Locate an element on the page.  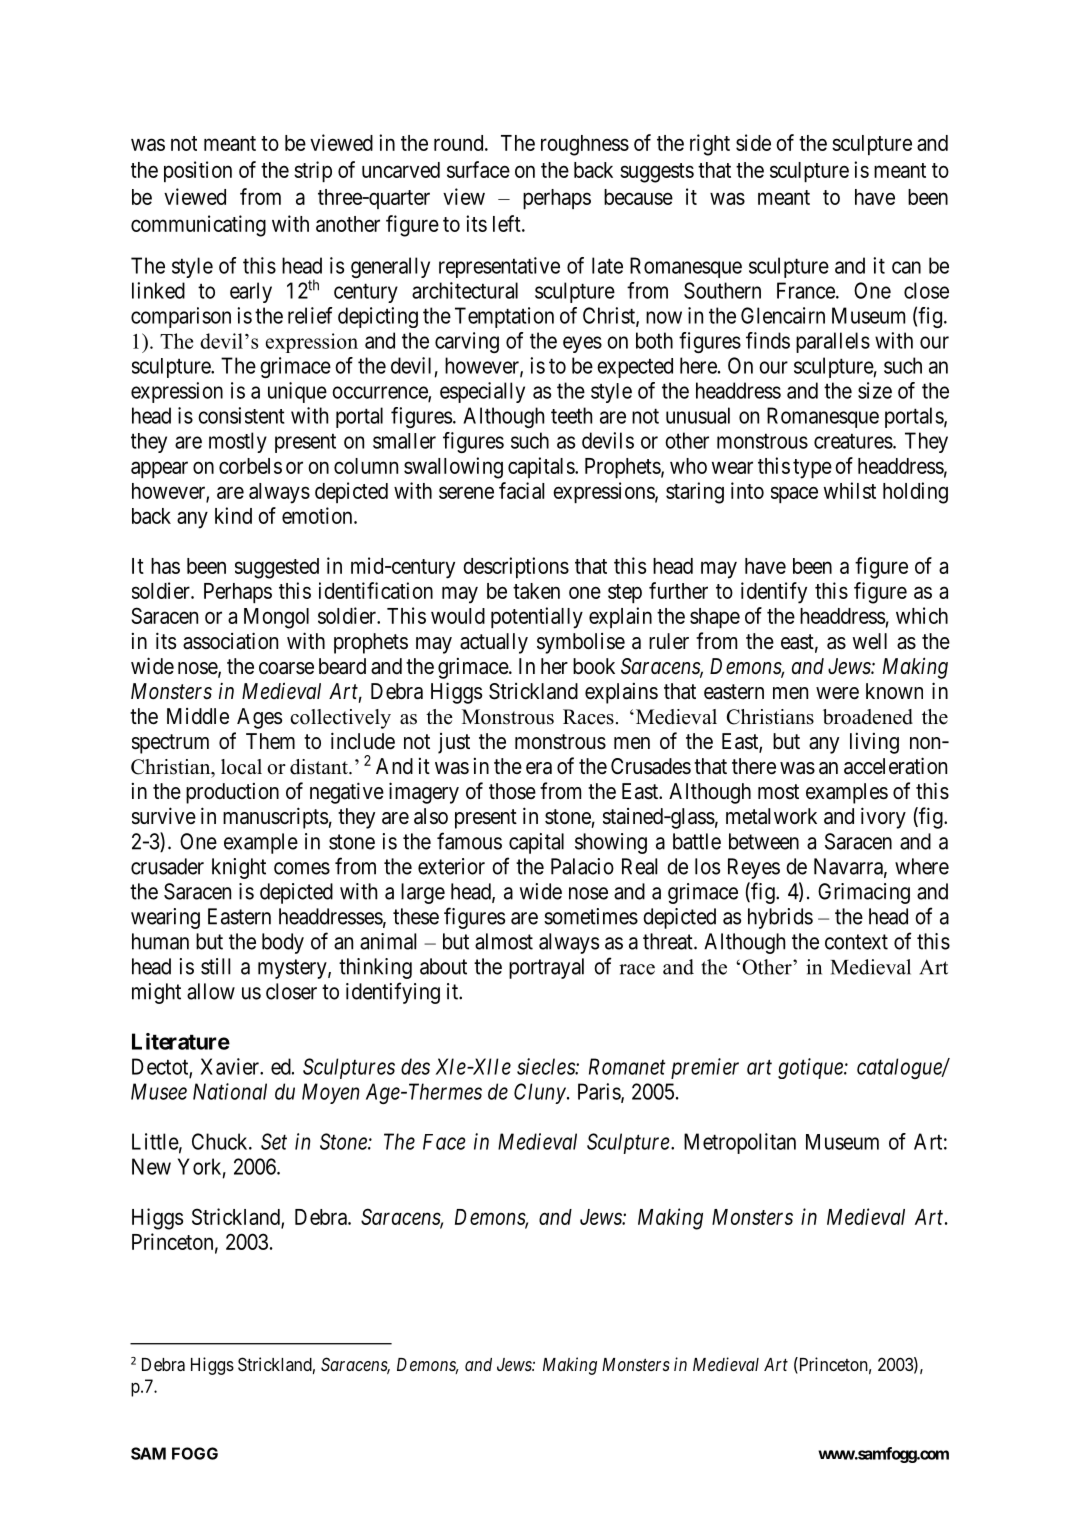
side is located at coordinates (753, 142).
